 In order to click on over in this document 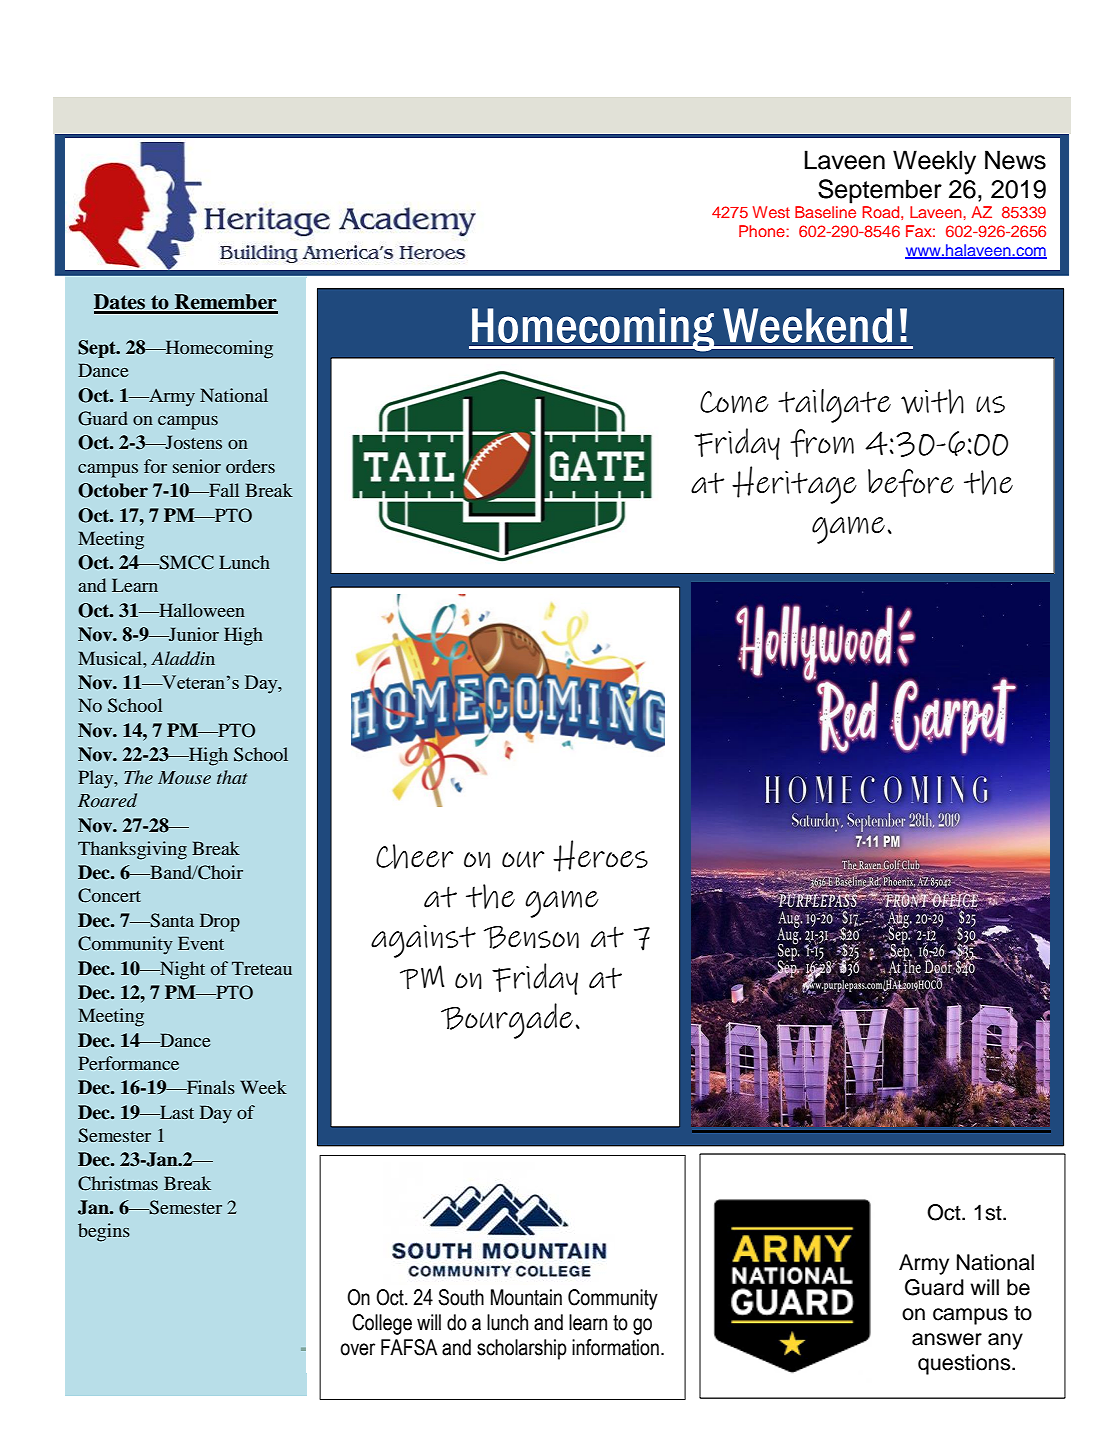, I will do `click(357, 1349)`.
